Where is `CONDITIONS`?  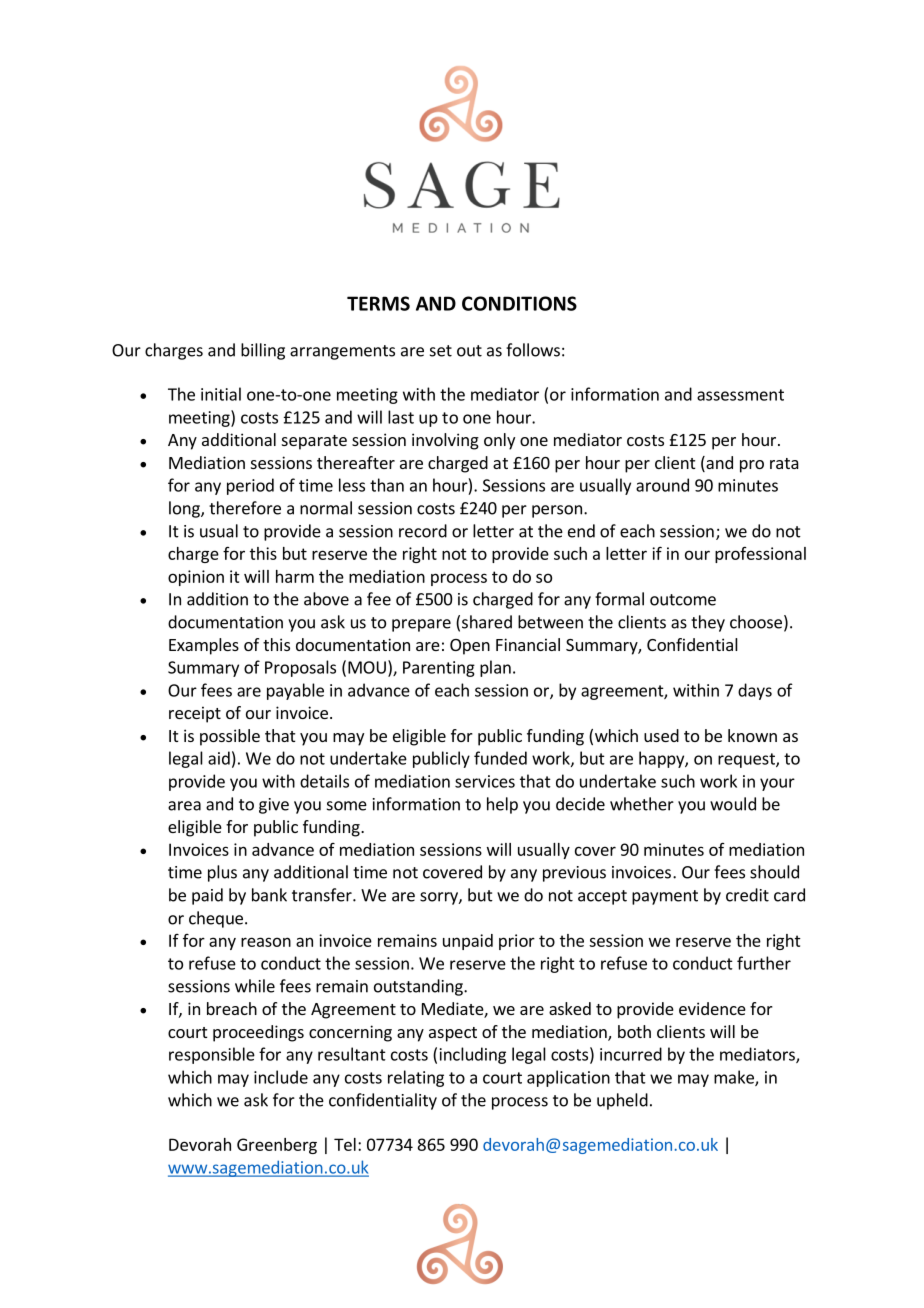 CONDITIONS is located at coordinates (519, 303).
